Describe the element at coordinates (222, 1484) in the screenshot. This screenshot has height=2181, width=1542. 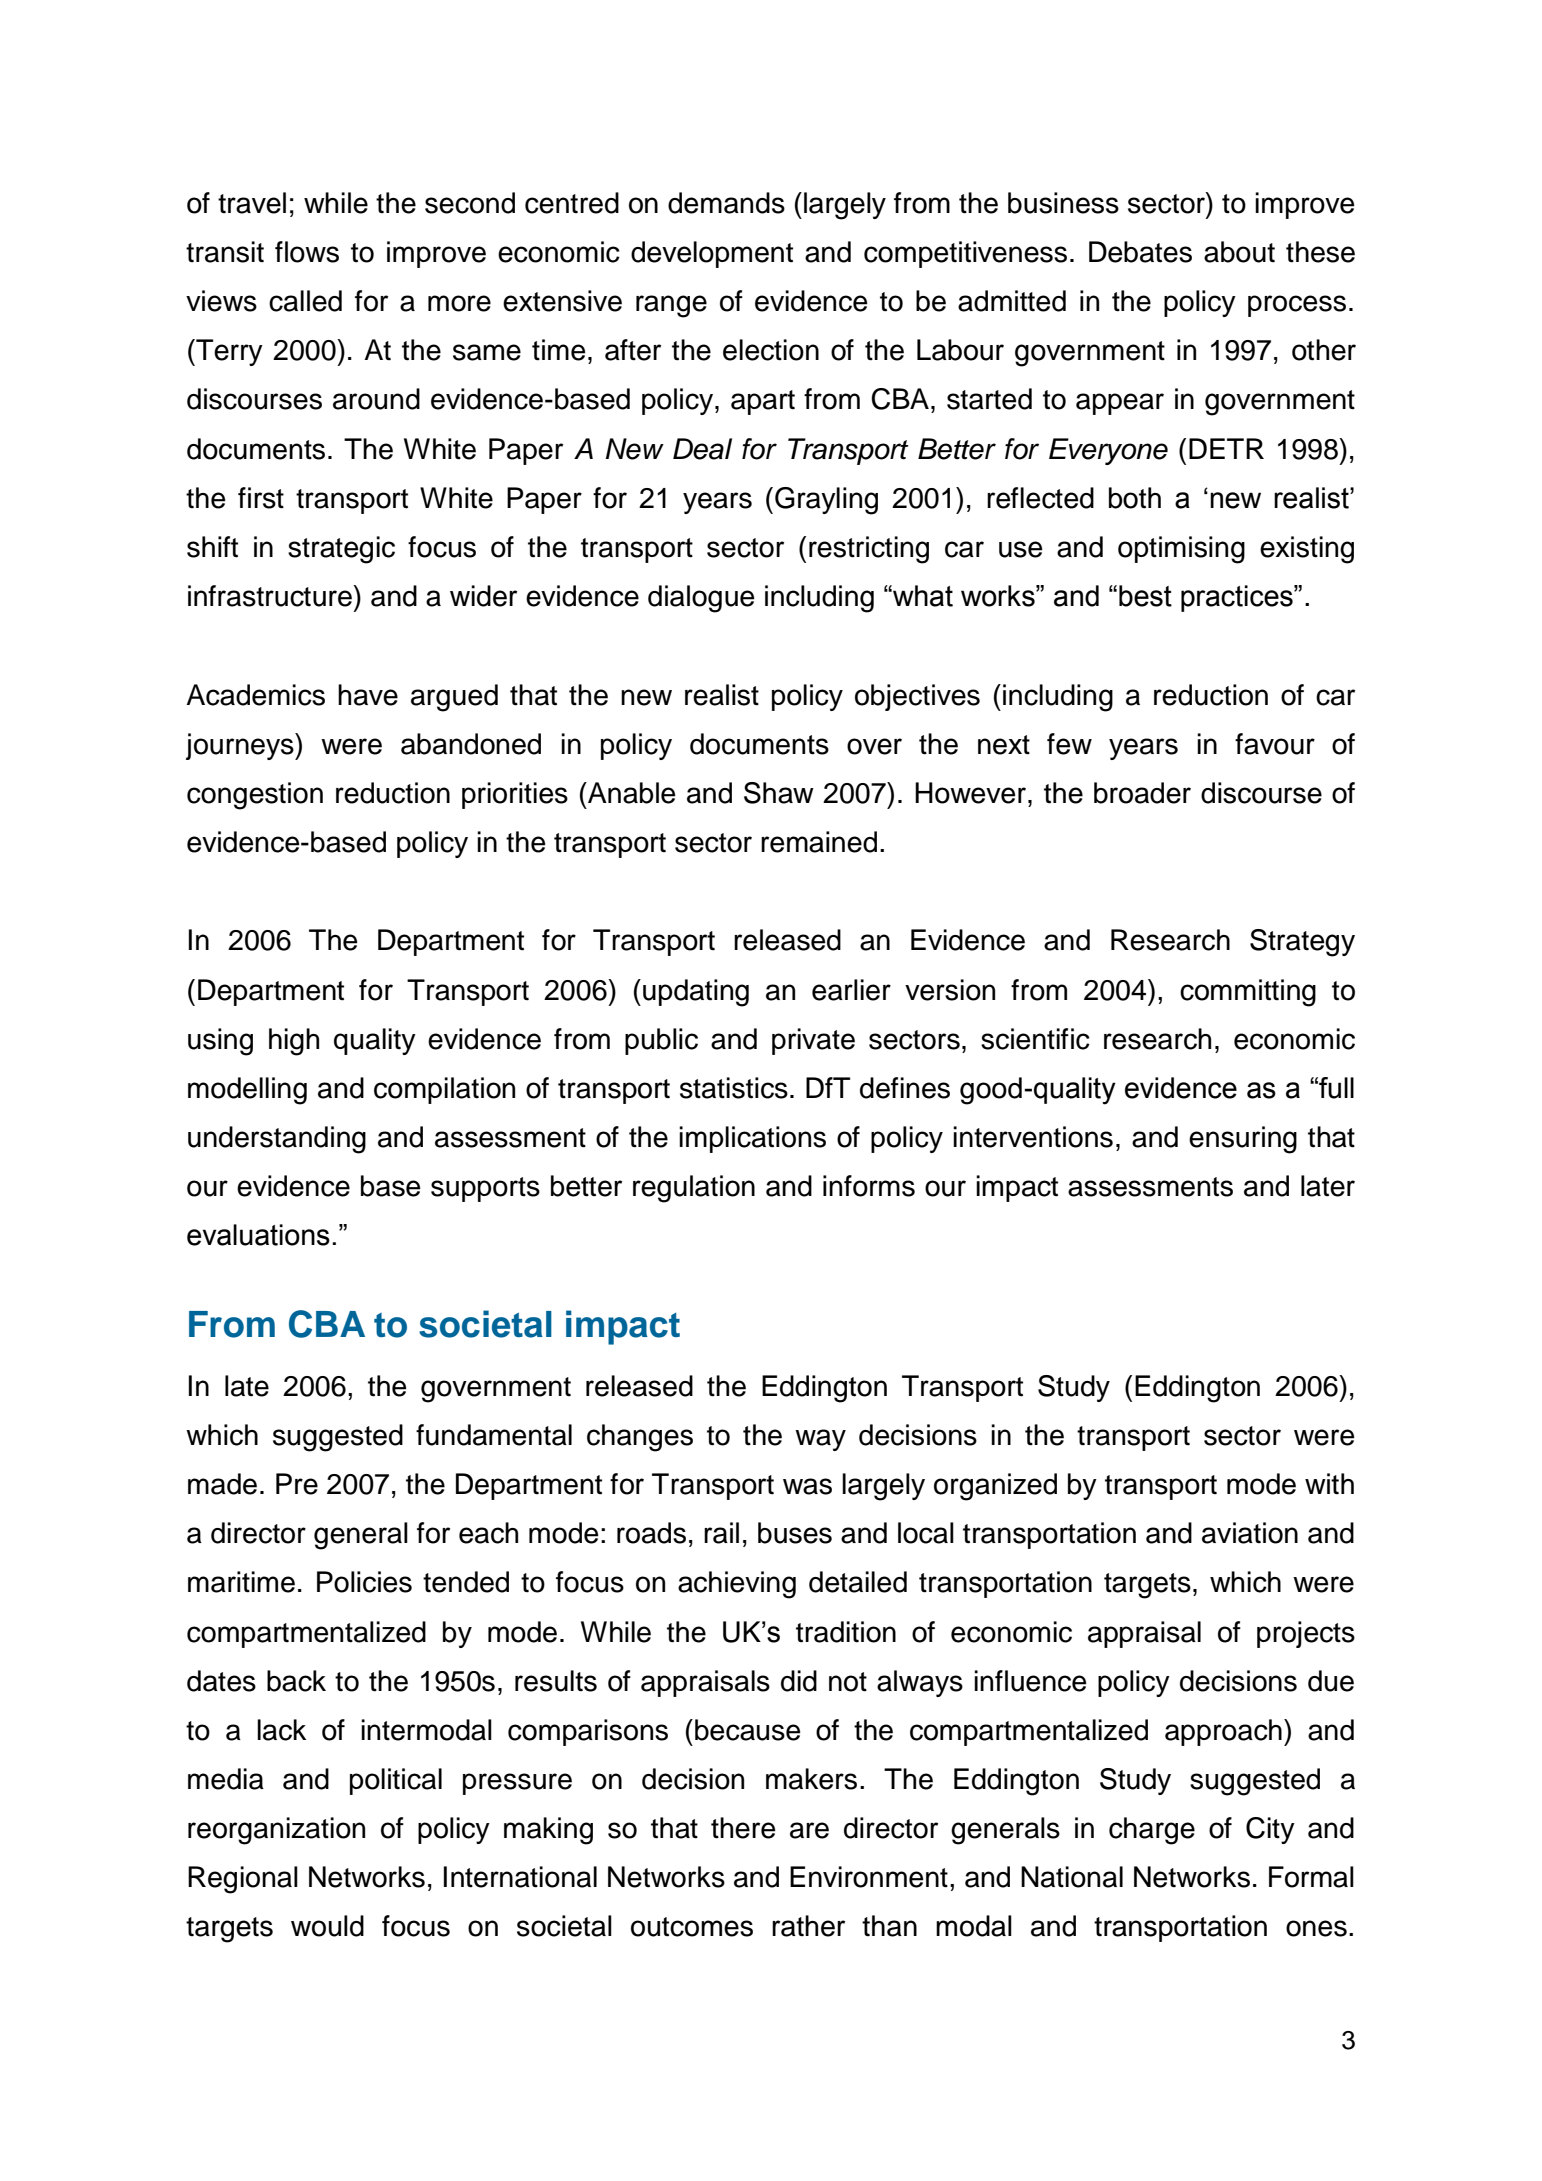
I see `made` at that location.
